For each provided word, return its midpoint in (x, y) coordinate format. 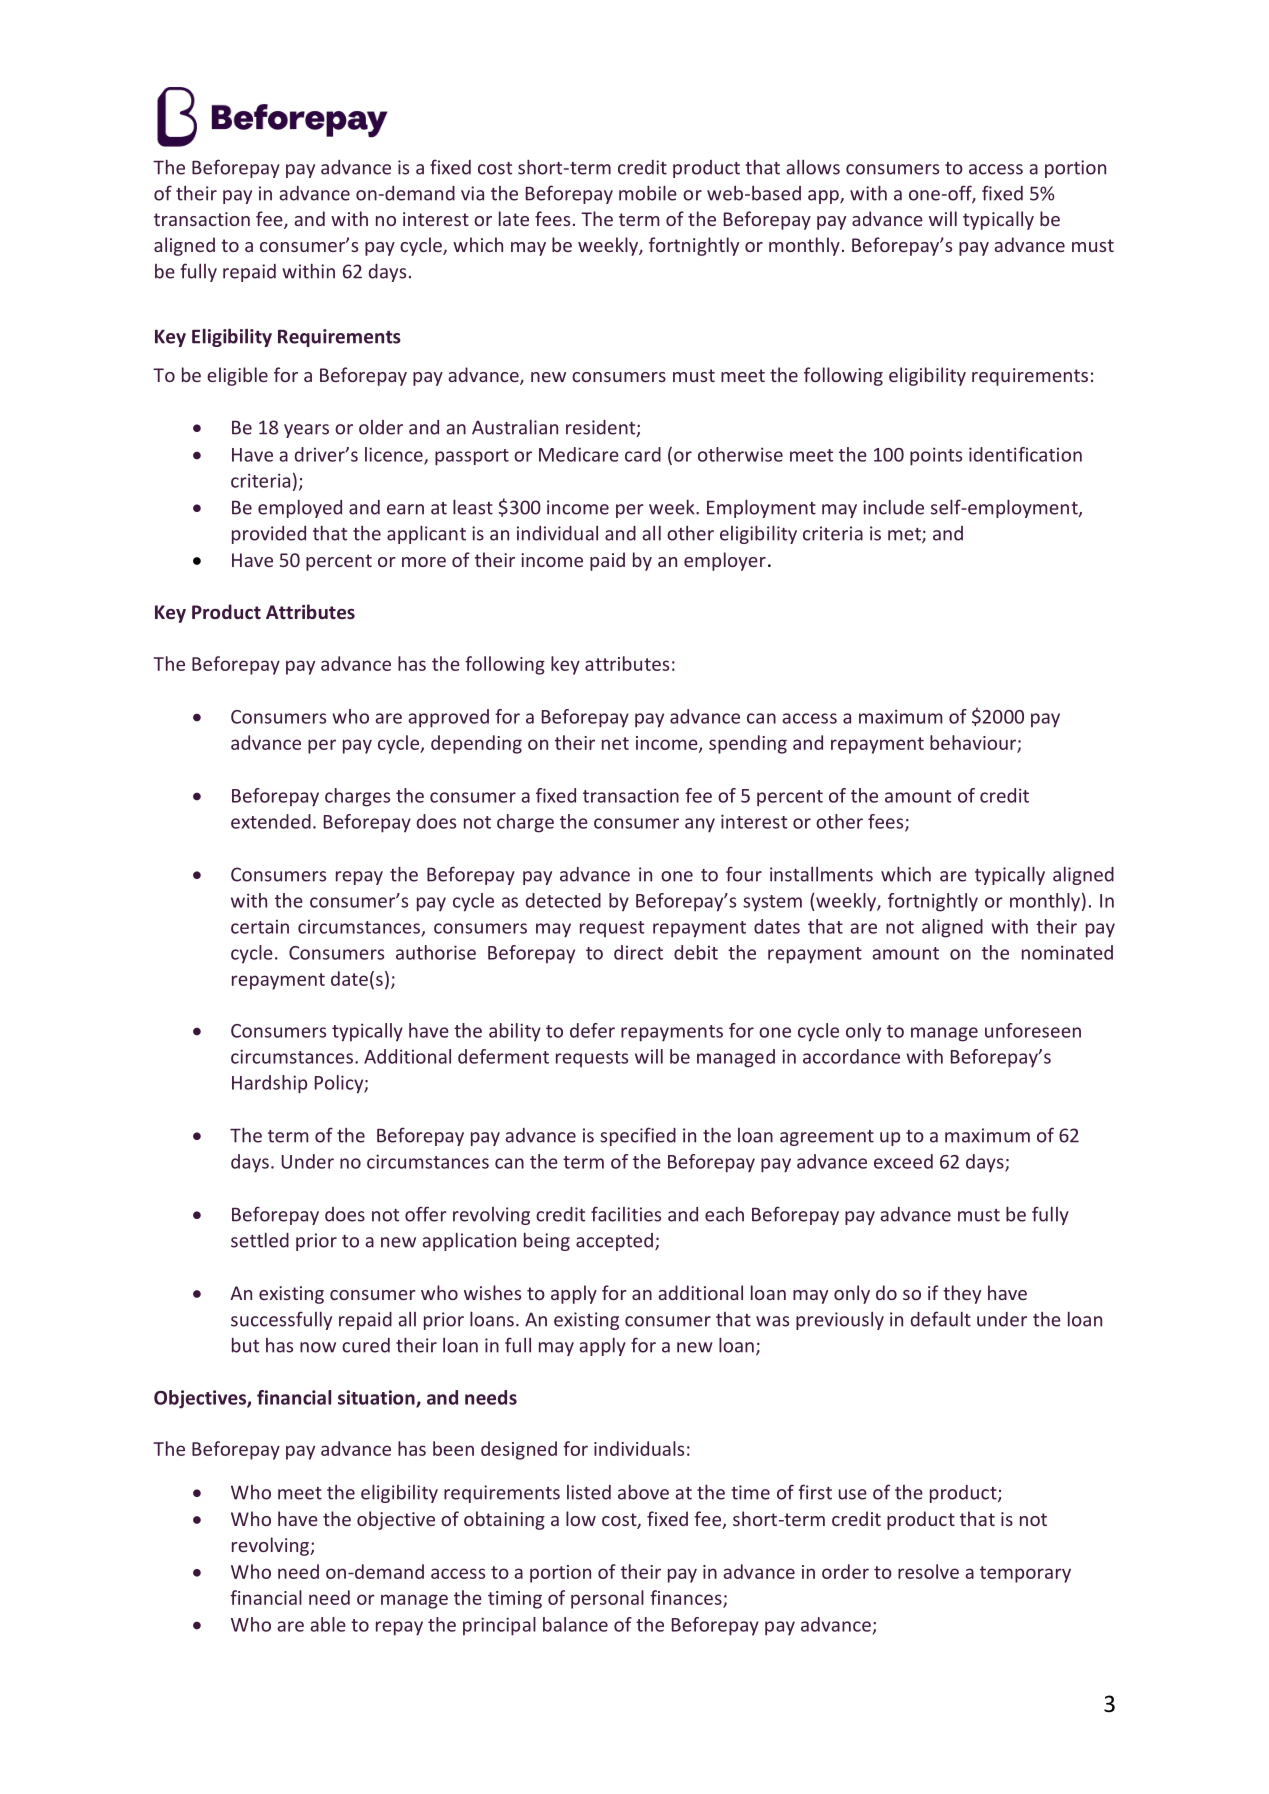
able (328, 1624)
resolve (928, 1571)
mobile (648, 193)
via (472, 193)
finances (687, 1598)
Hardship (269, 1084)
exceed (903, 1161)
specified (638, 1136)
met (905, 535)
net (615, 743)
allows (813, 167)
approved (448, 718)
